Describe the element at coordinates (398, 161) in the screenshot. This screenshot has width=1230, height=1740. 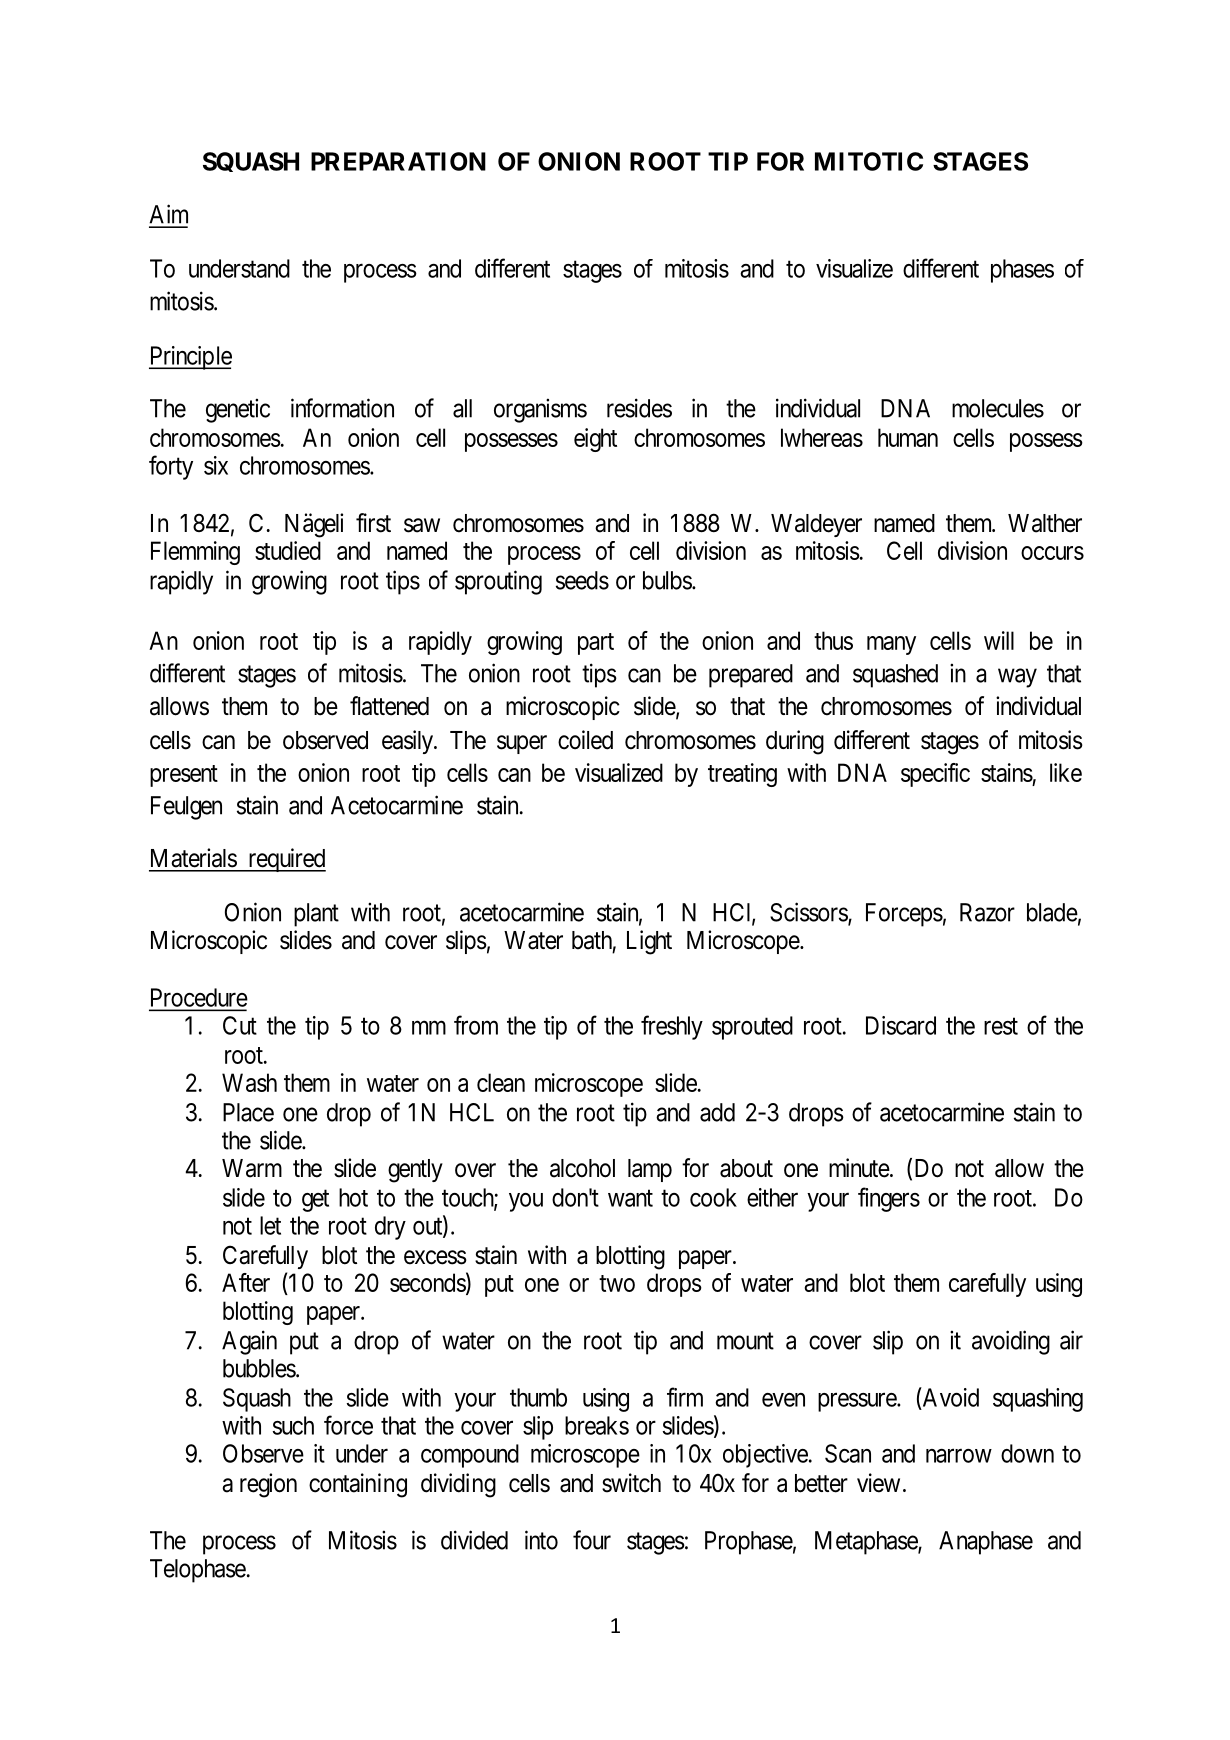
I see `PREPARATION` at that location.
